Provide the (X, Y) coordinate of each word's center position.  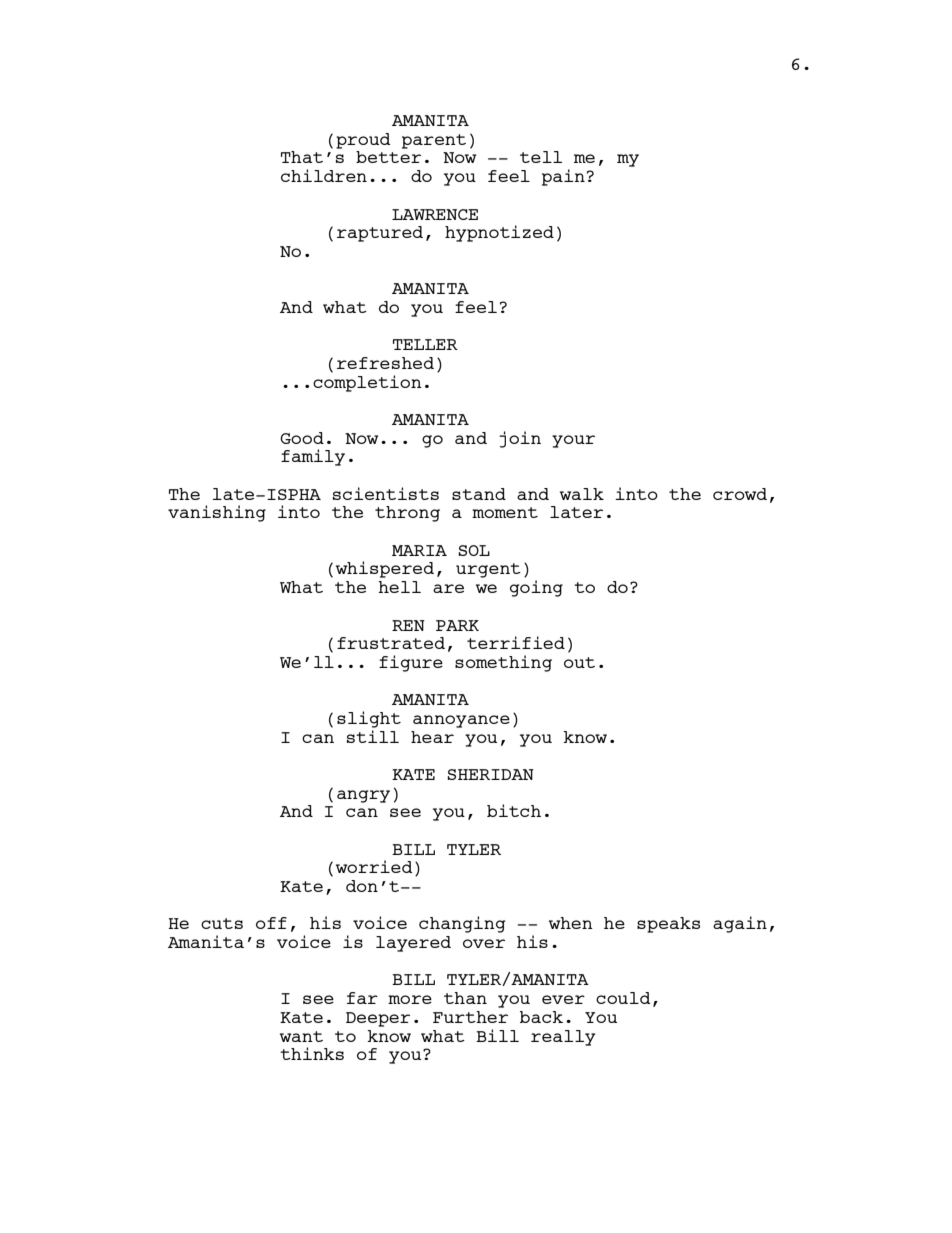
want (301, 1036)
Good (302, 438)
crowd (740, 494)
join (520, 439)
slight (369, 719)
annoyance (461, 721)
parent (434, 141)
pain (563, 177)
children (324, 175)
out (579, 662)
